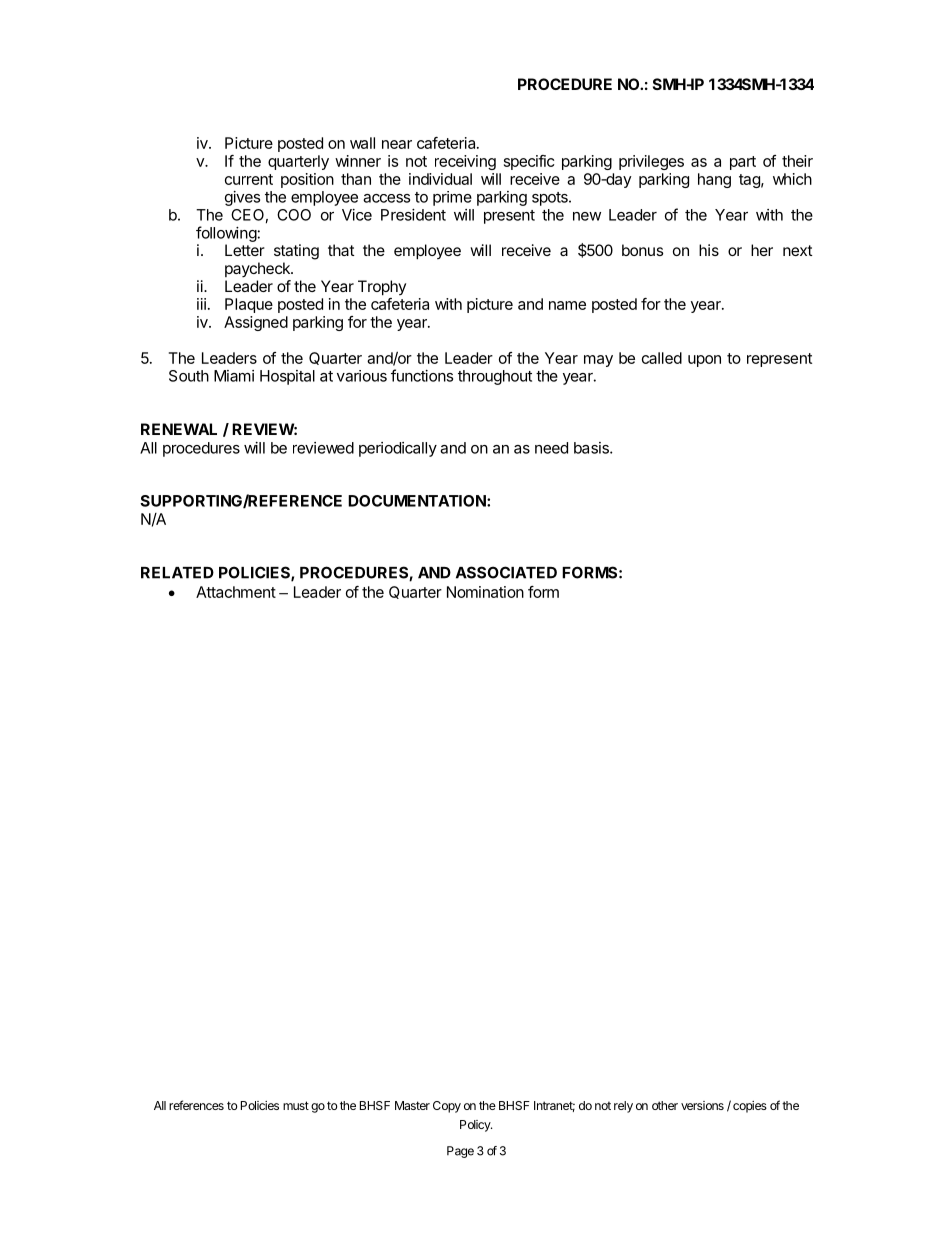 This screenshot has height=1233, width=952. What do you see at coordinates (714, 180) in the screenshot?
I see `hang` at bounding box center [714, 180].
